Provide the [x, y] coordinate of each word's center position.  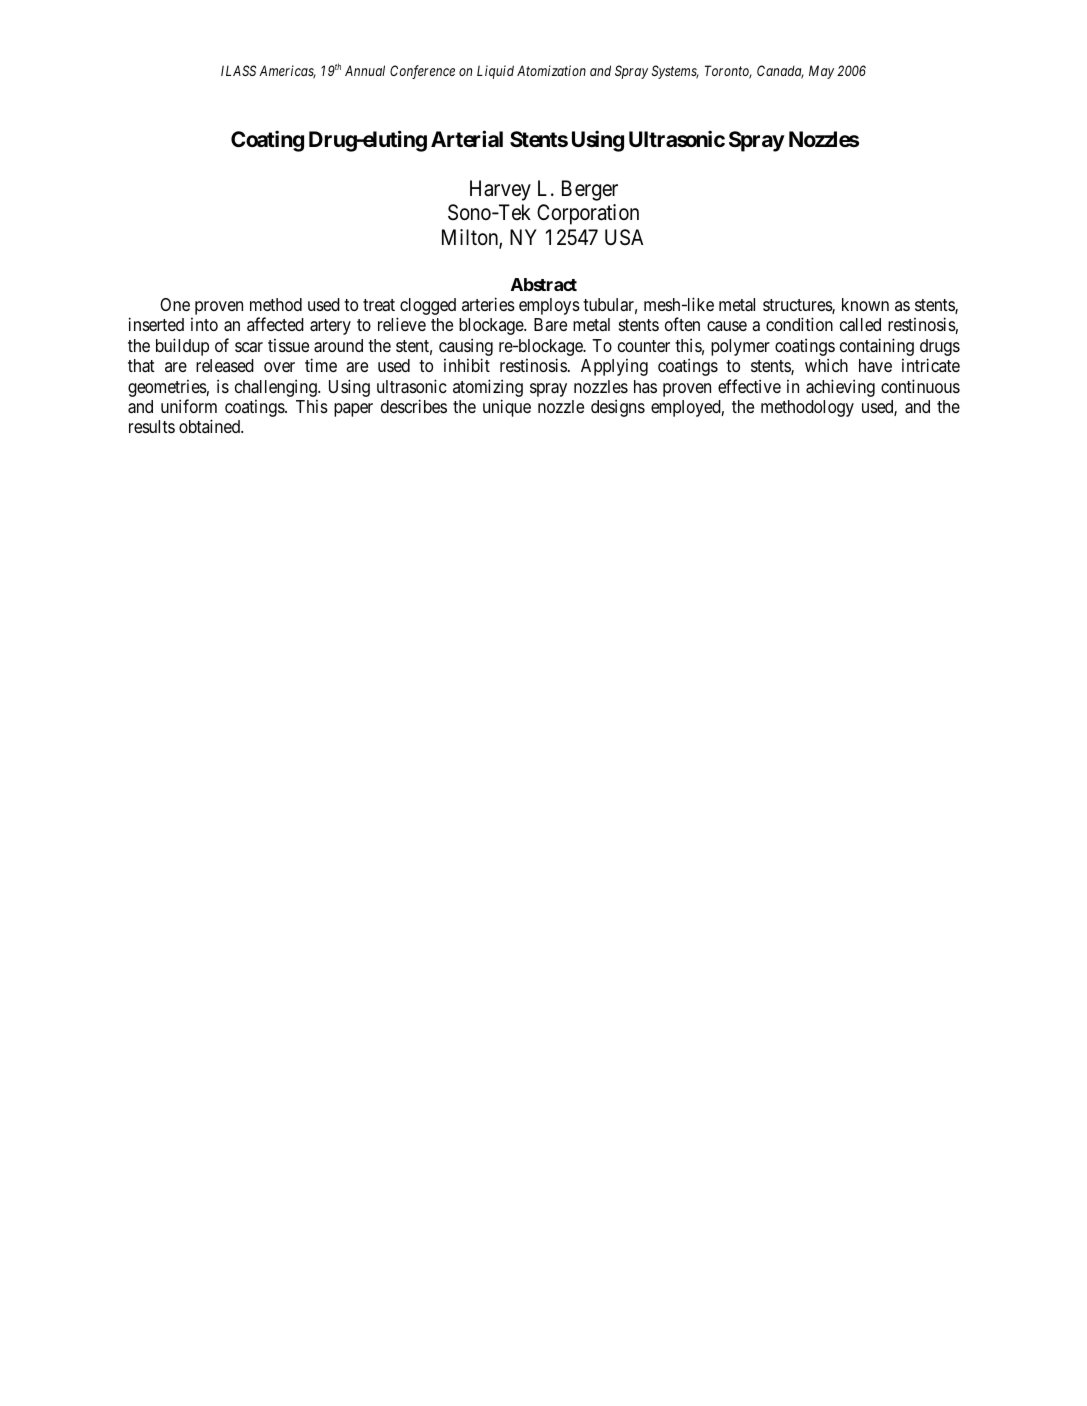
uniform [189, 406]
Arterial [467, 138]
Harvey [500, 190]
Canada [780, 72]
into [204, 324]
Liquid [495, 72]
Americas [287, 72]
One [175, 304]
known [865, 304]
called [860, 325]
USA [624, 237]
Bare [550, 325]
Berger [590, 190]
